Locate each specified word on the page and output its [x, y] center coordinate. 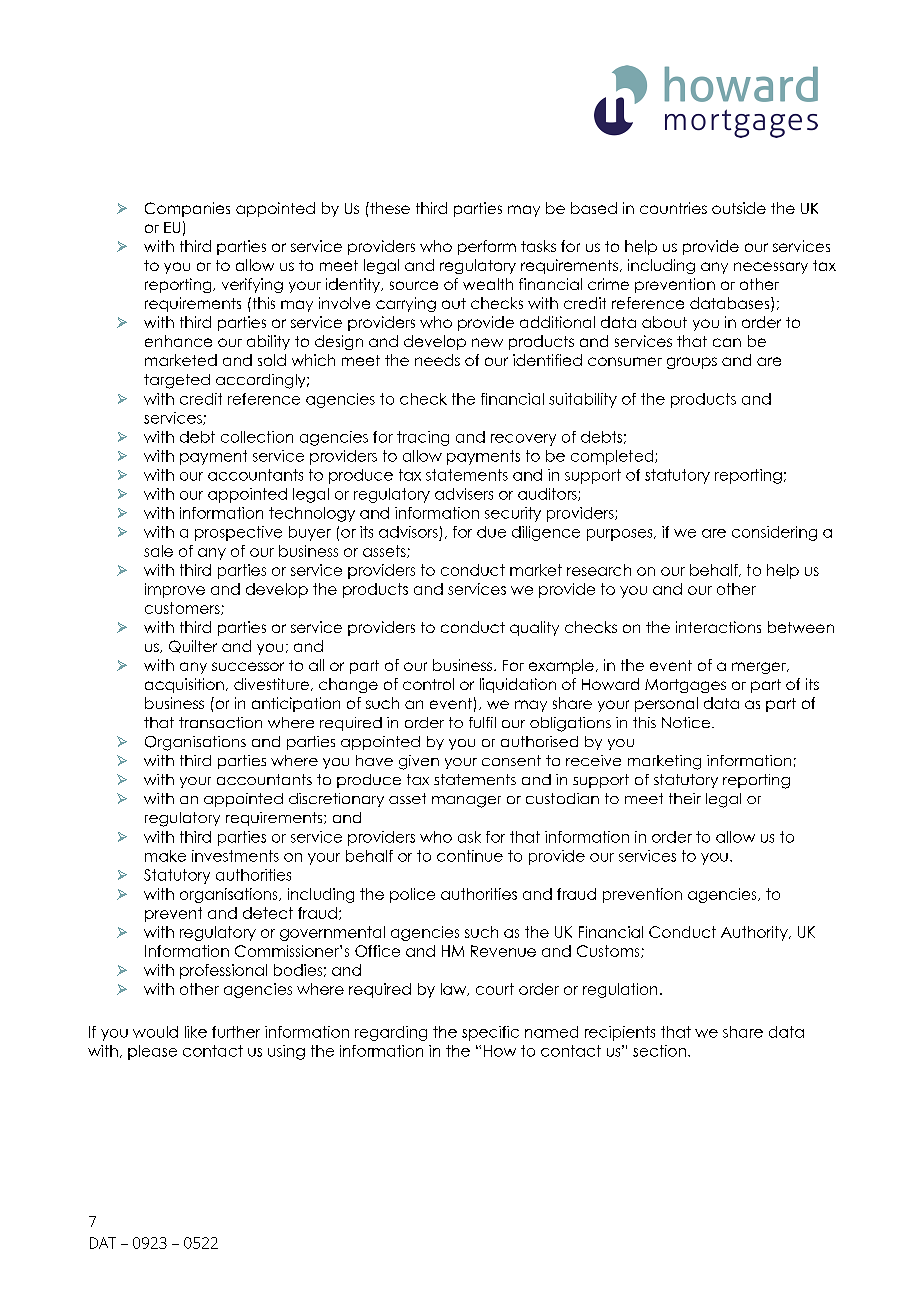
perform [487, 247]
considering [774, 533]
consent [511, 760]
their [685, 798]
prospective [238, 533]
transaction [220, 722]
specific [490, 1033]
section [659, 1051]
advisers [464, 494]
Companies [187, 209]
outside [739, 208]
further [236, 1032]
